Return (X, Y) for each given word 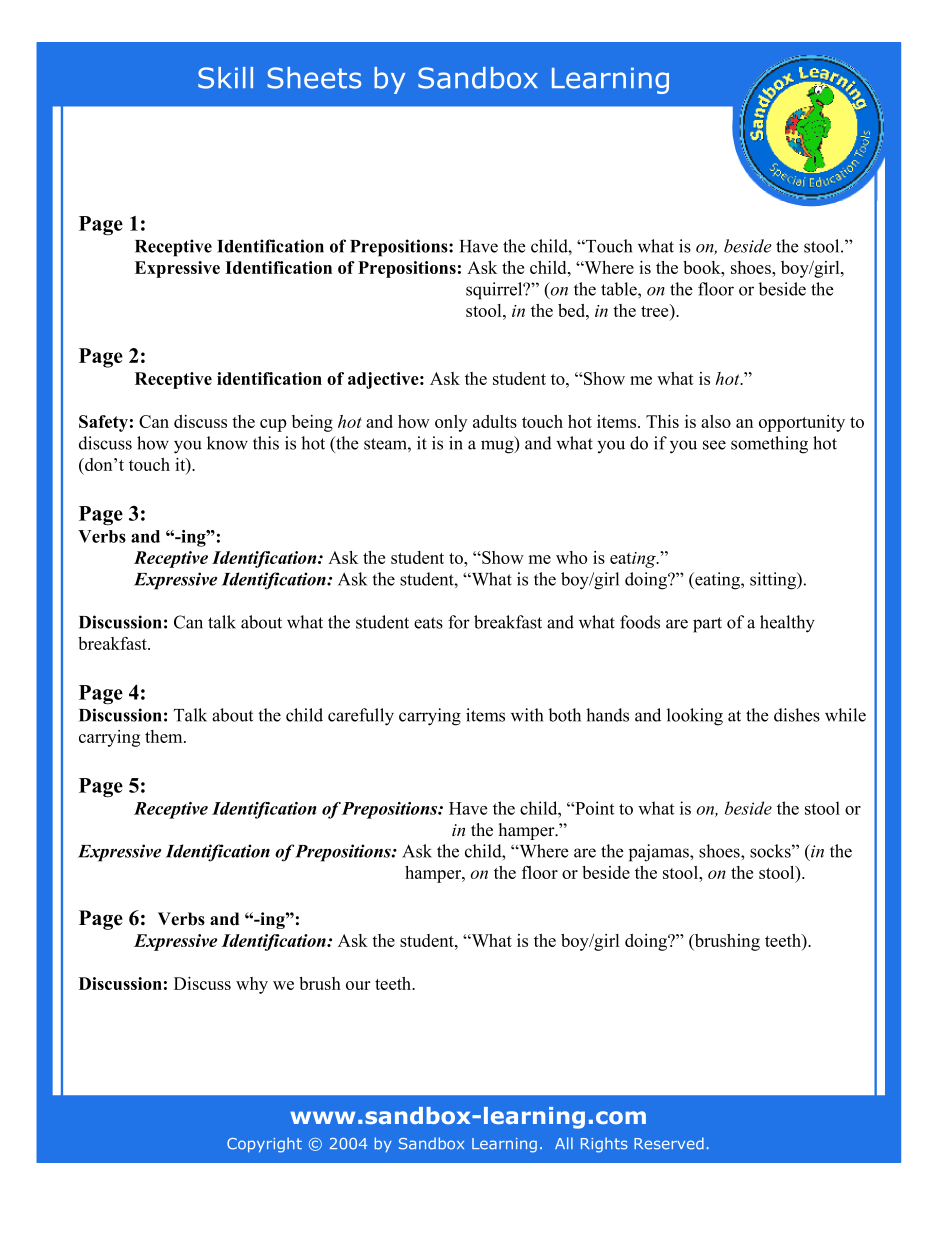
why (252, 985)
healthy (787, 624)
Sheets (314, 78)
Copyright (264, 1145)
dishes (797, 715)
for (459, 622)
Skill (225, 78)
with (527, 715)
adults (495, 421)
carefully (361, 717)
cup (273, 425)
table (620, 289)
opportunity (802, 423)
